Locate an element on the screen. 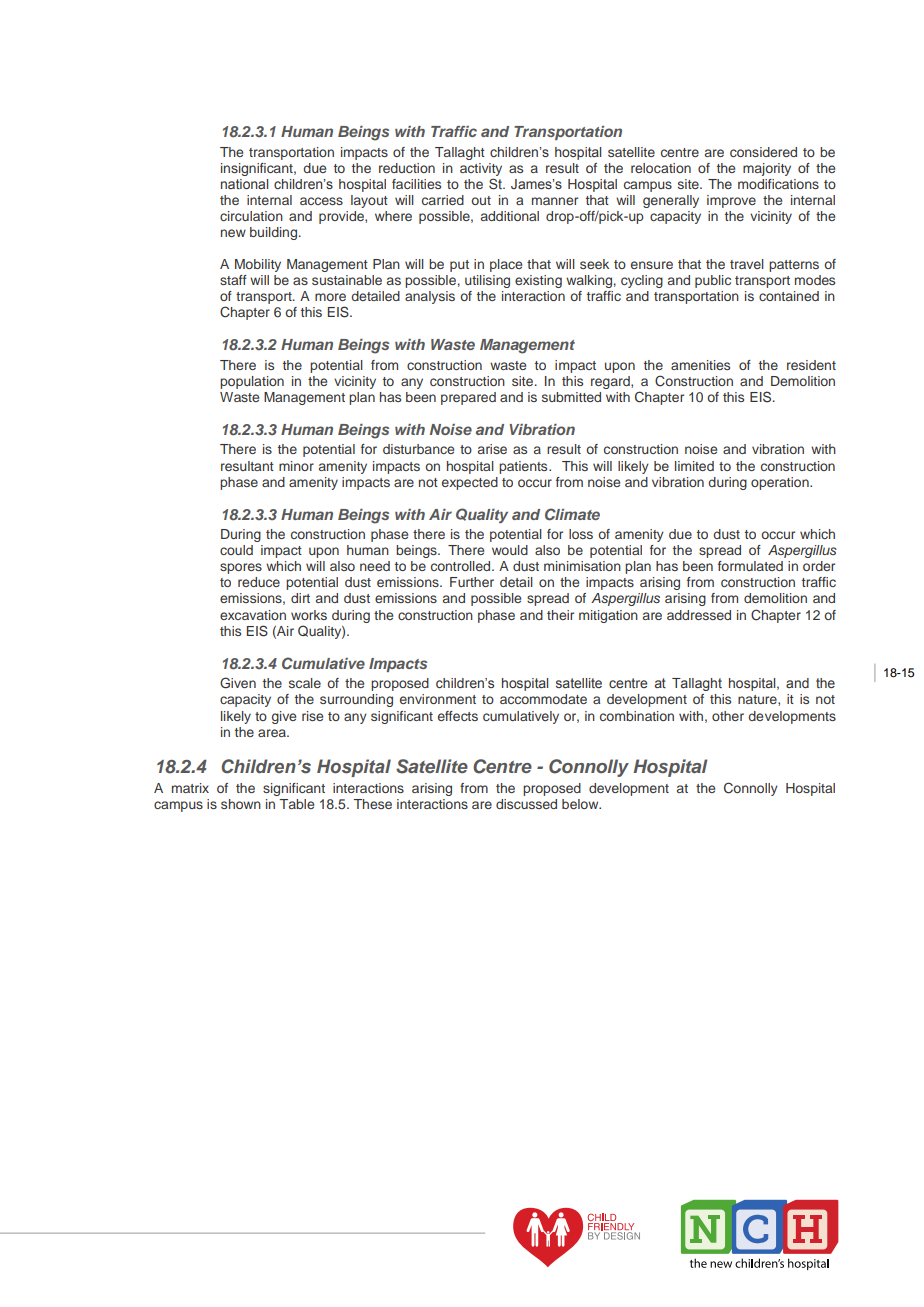  minor is located at coordinates (296, 466).
